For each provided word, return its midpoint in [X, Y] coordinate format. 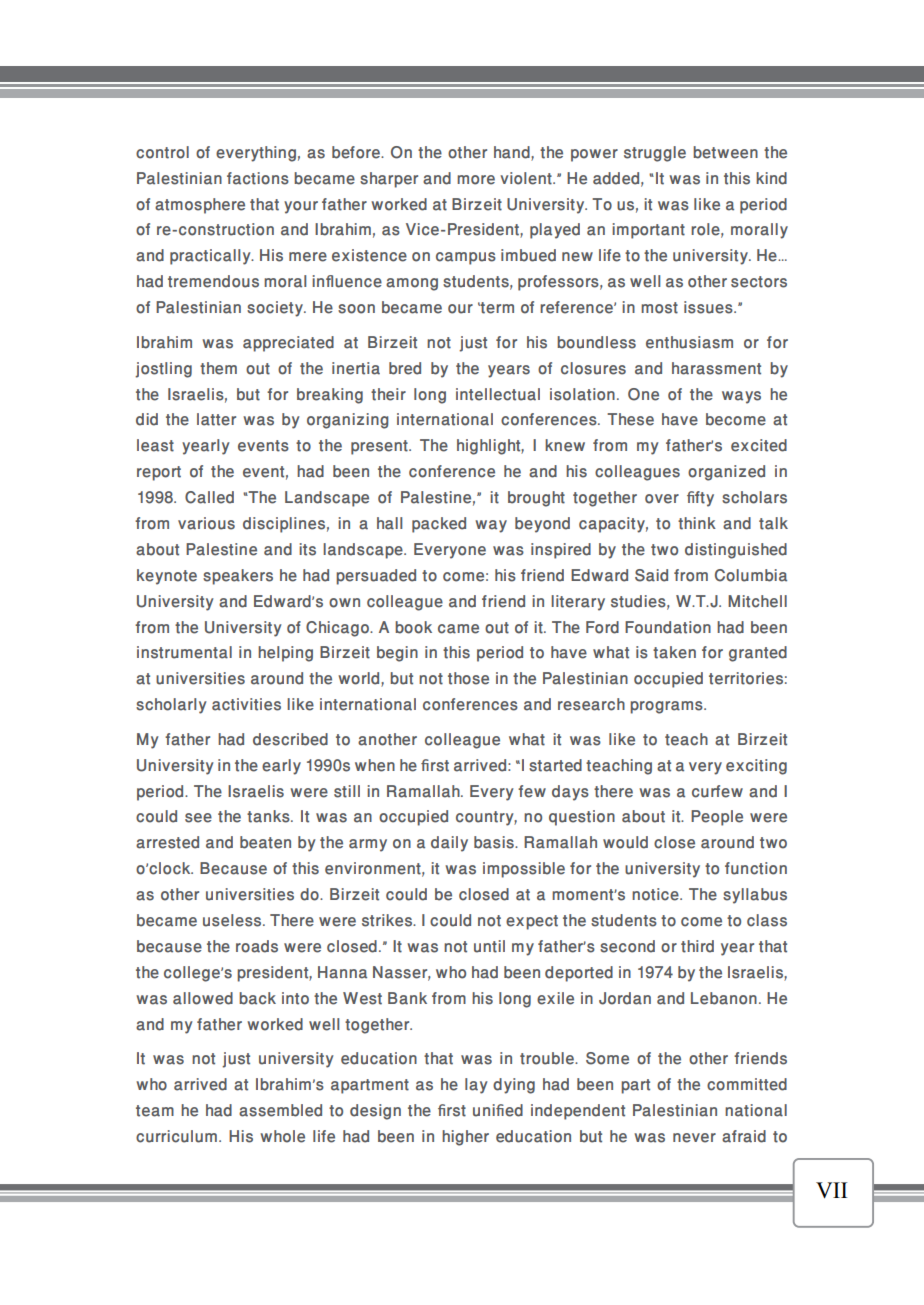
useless [233, 920]
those [468, 678]
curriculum [176, 1136]
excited [759, 445]
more [476, 180]
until [489, 946]
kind [771, 178]
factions [258, 178]
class [767, 920]
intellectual [498, 394]
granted [758, 654]
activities [246, 704]
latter [216, 419]
